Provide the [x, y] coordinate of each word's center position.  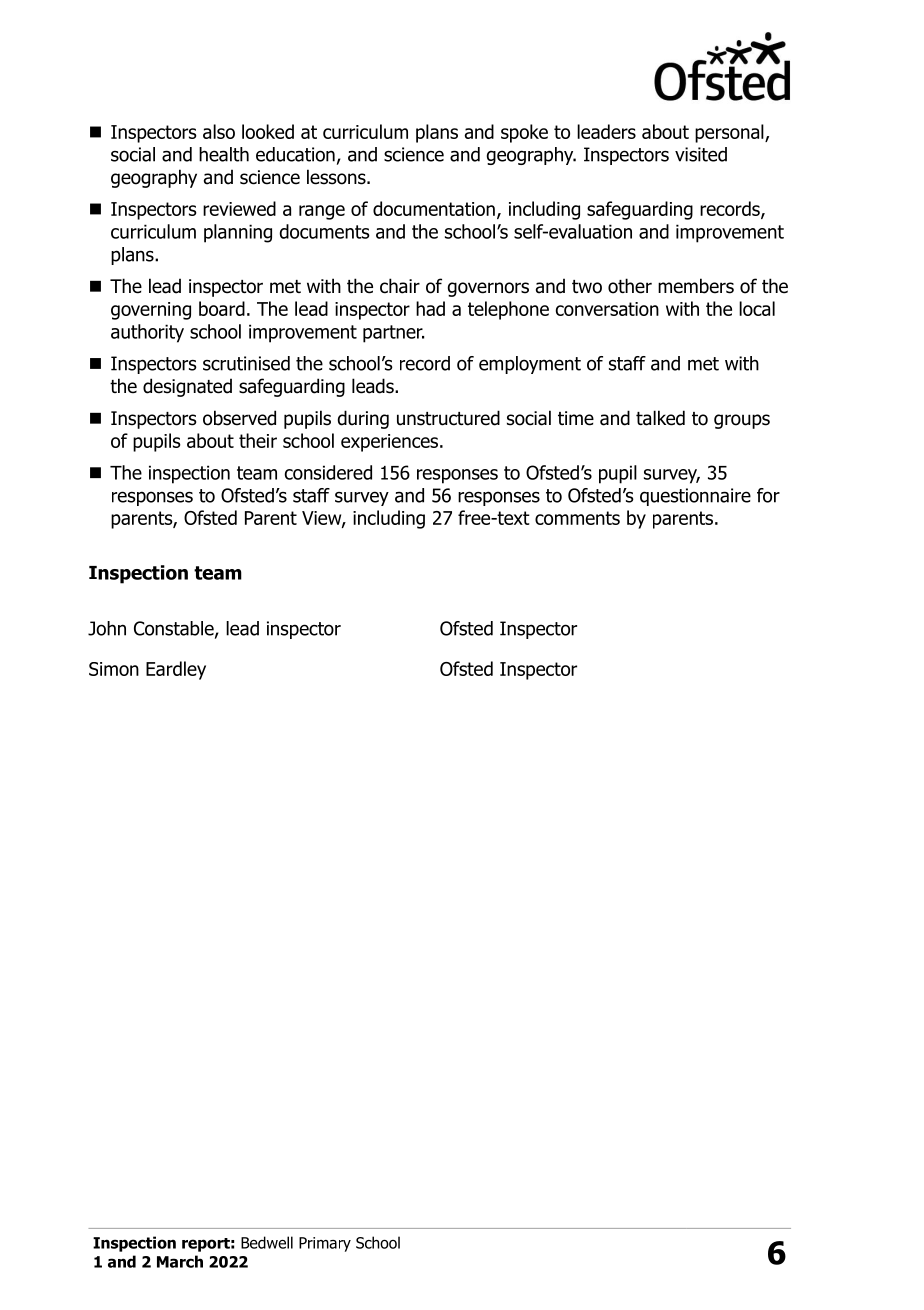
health [224, 154]
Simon [114, 669]
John [107, 628]
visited [701, 154]
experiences [391, 443]
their [258, 440]
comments [577, 518]
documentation [434, 208]
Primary [325, 1244]
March [180, 1261]
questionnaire [695, 497]
